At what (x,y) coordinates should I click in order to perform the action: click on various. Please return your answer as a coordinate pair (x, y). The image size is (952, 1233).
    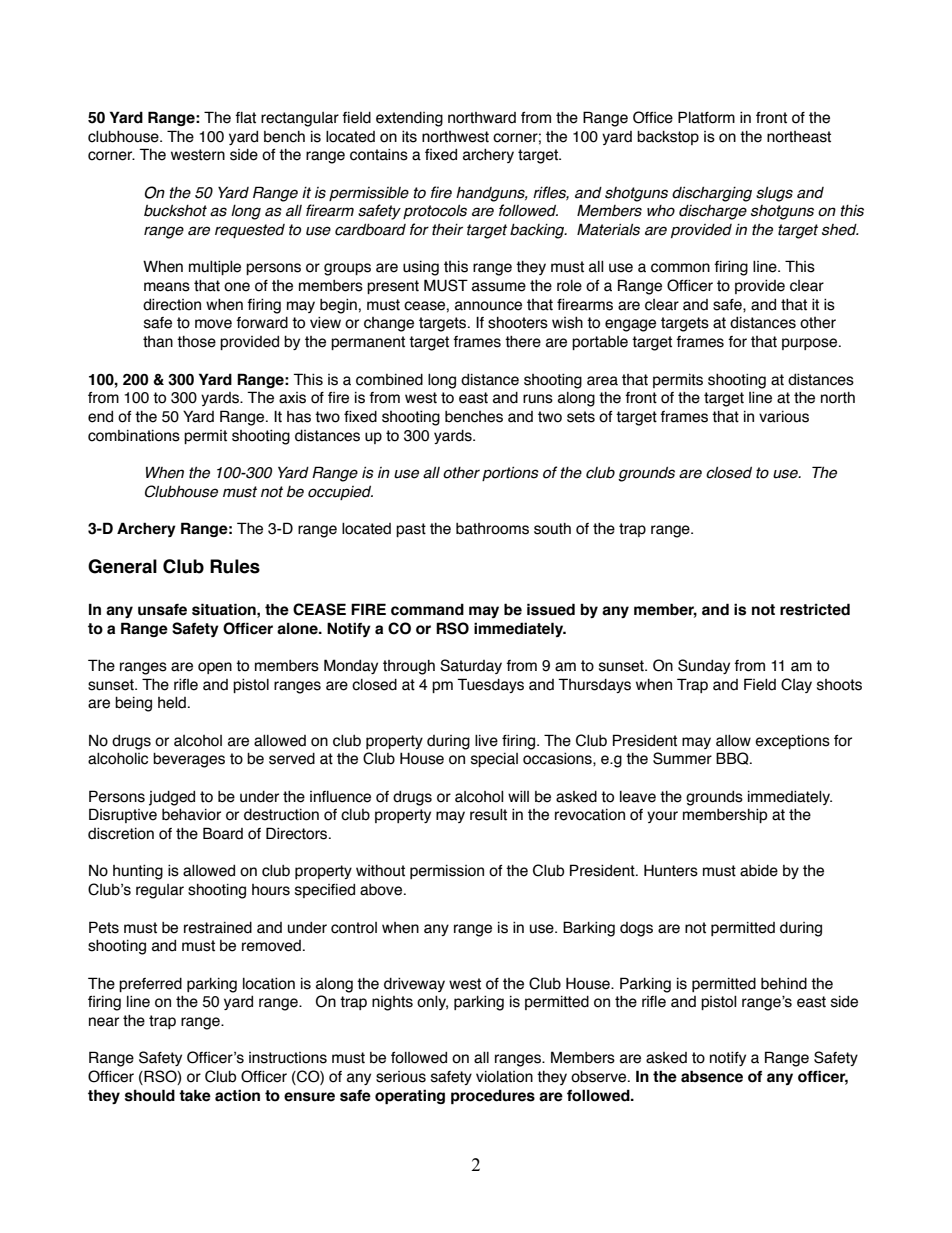
    Looking at the image, I should click on (784, 417).
